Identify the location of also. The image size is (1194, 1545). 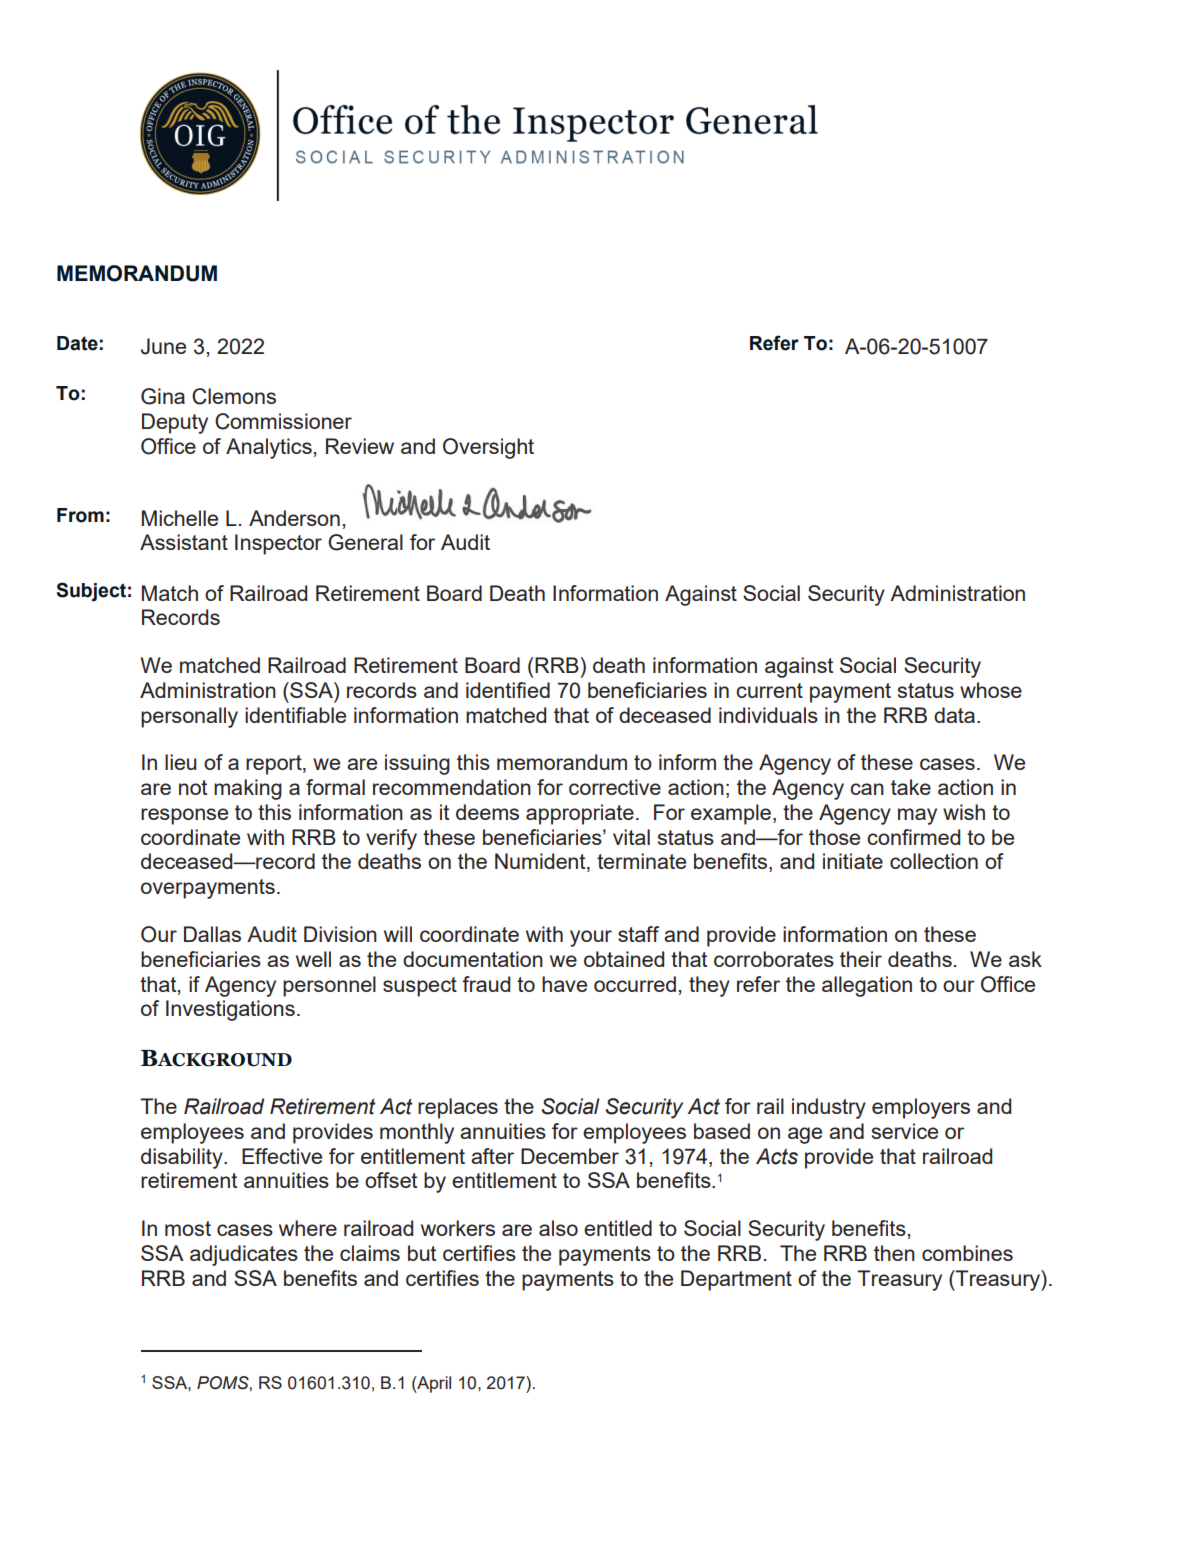
(558, 1228).
